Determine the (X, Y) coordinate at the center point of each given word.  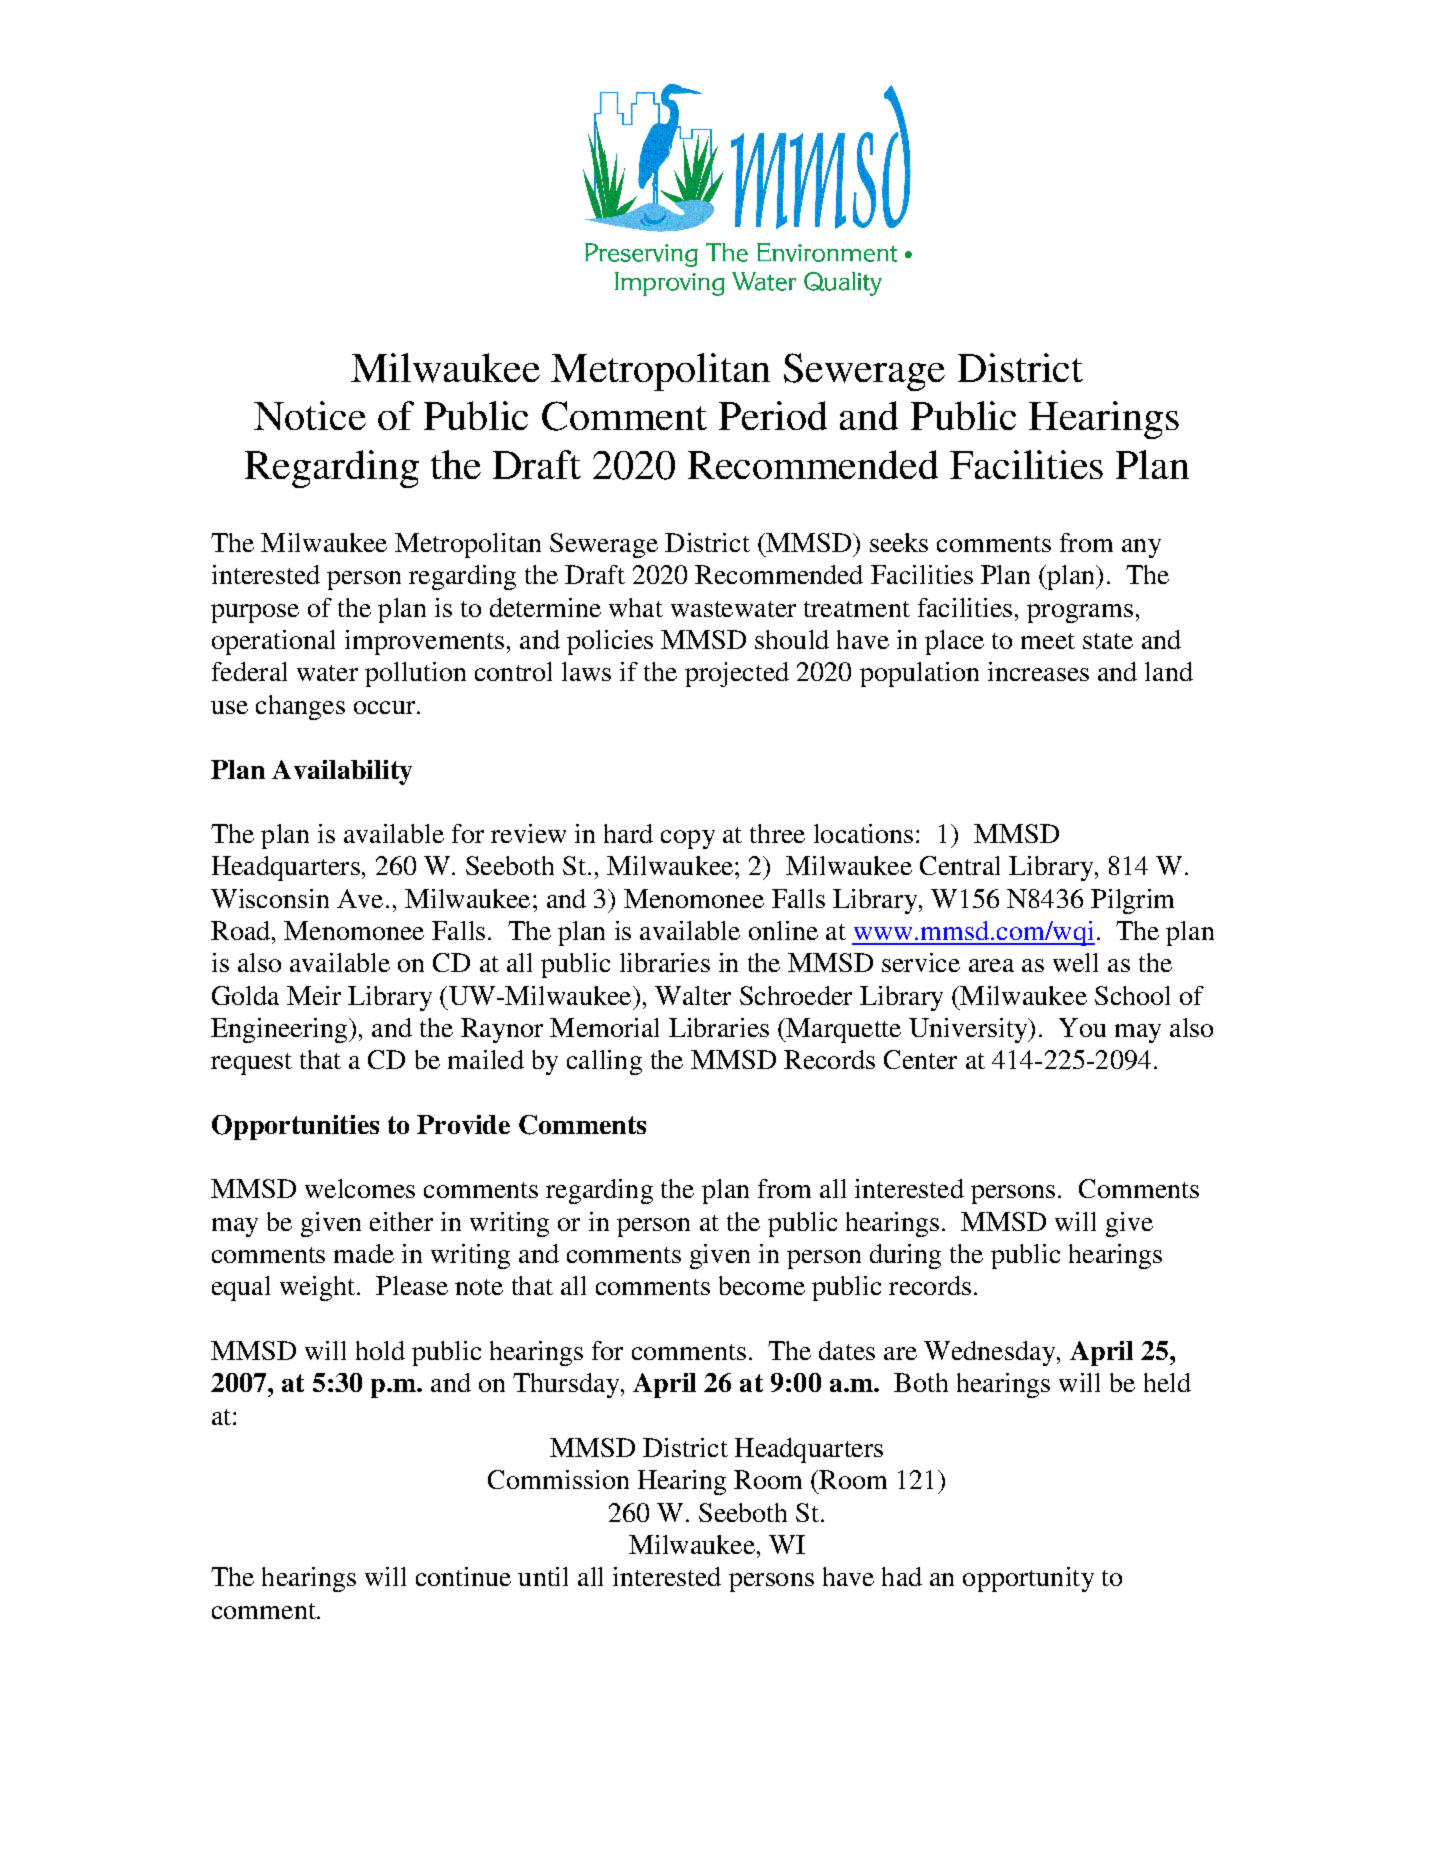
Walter (693, 995)
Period (773, 415)
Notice (310, 415)
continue (463, 1576)
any (1141, 548)
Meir (314, 995)
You (1082, 1027)
